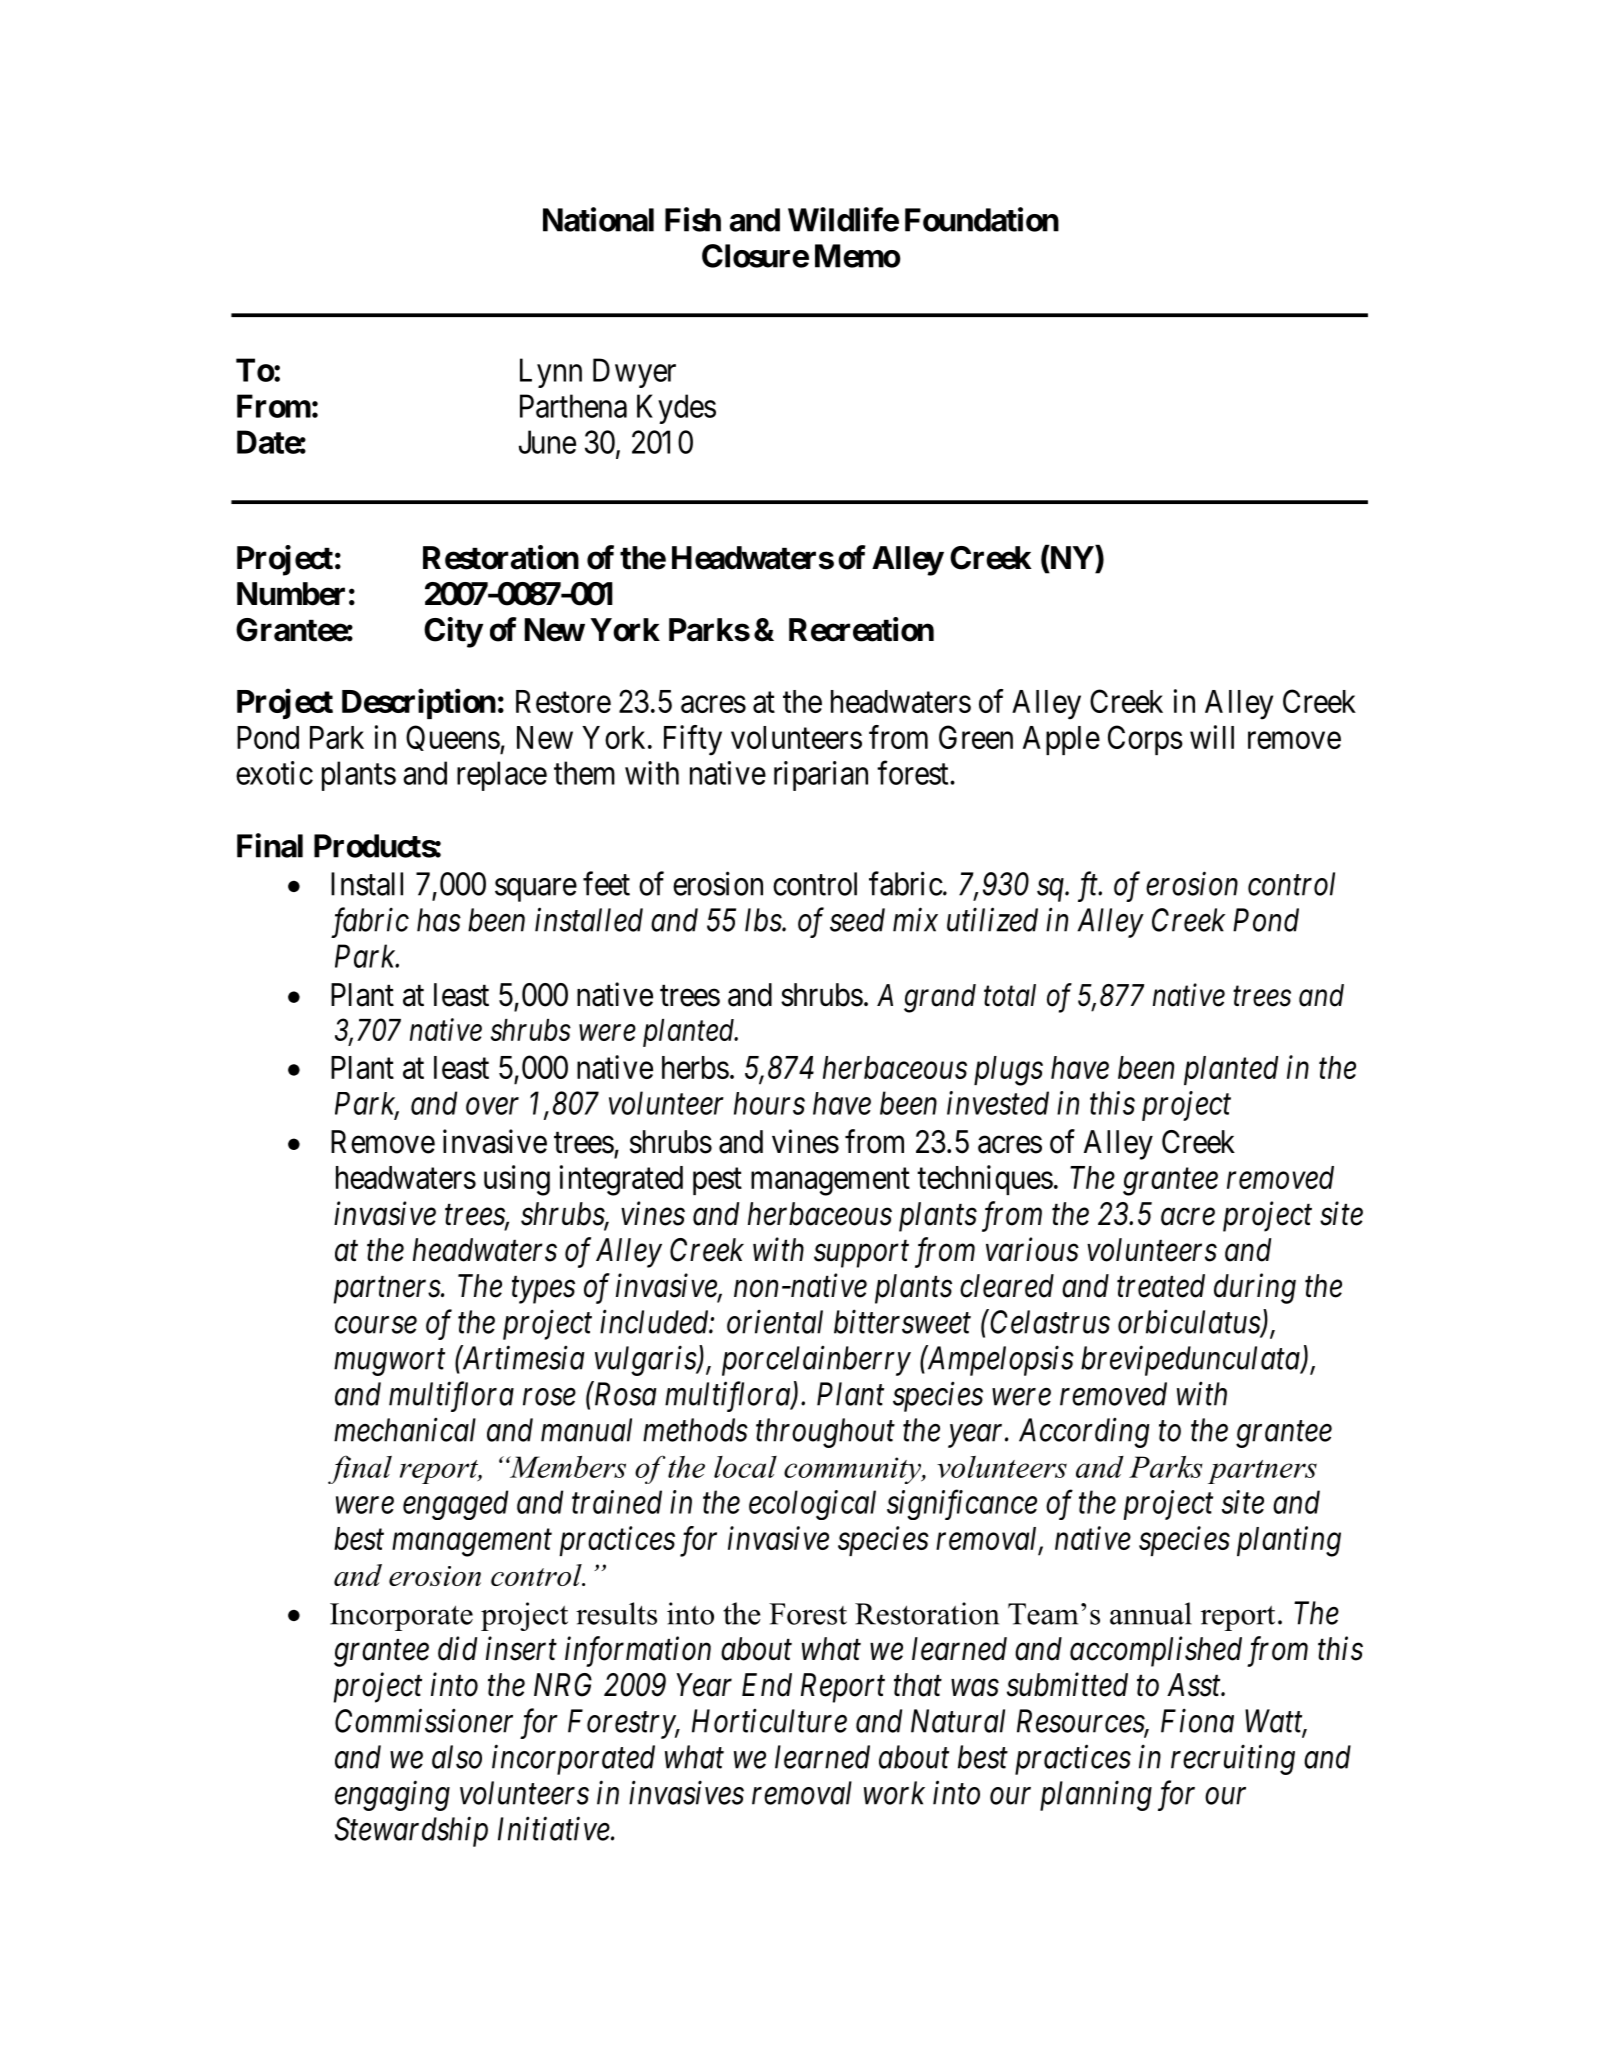 The image size is (1599, 2070). Describe the element at coordinates (769, 1721) in the screenshot. I see `Horticulture` at that location.
